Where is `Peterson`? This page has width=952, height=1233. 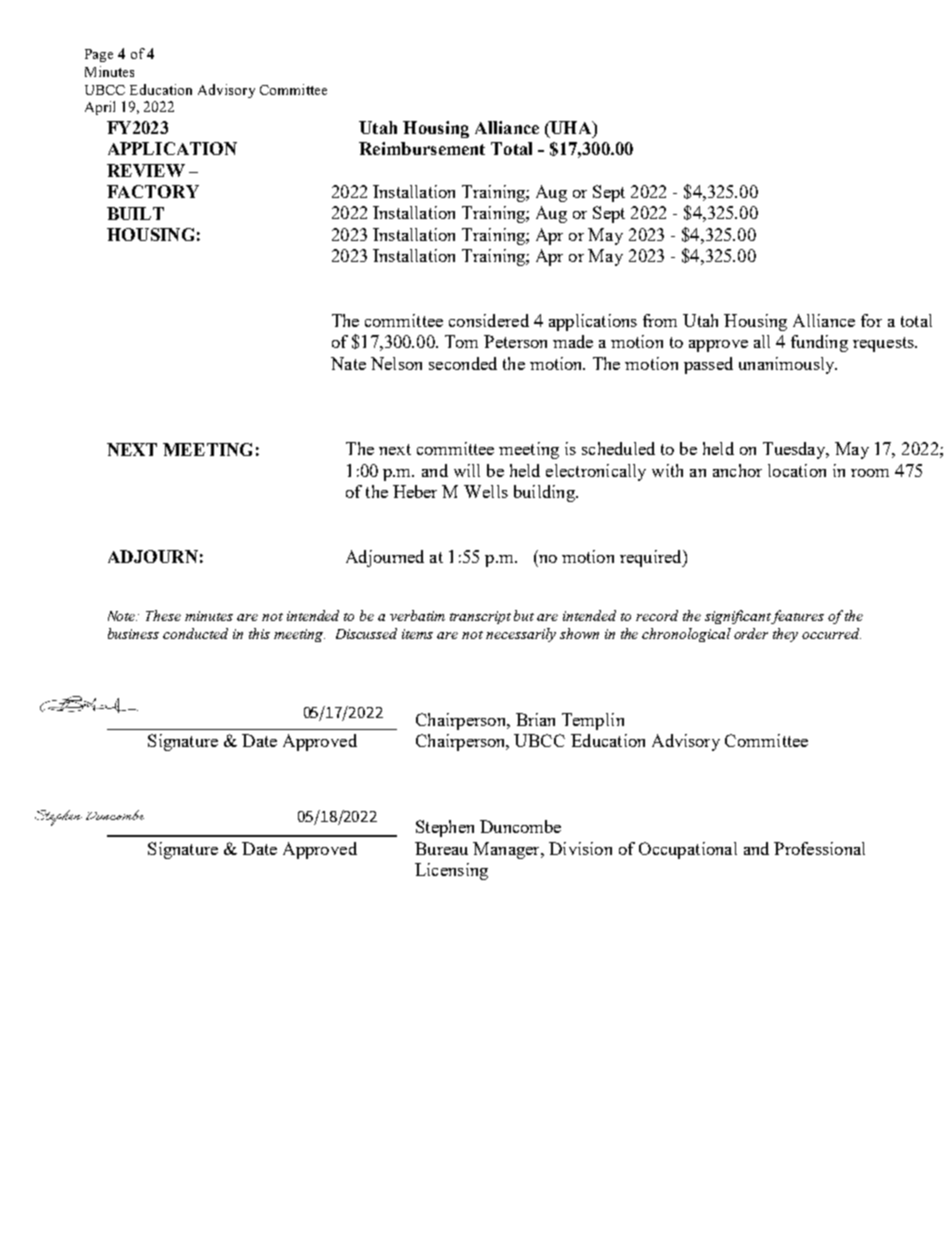
Peterson is located at coordinates (515, 341).
